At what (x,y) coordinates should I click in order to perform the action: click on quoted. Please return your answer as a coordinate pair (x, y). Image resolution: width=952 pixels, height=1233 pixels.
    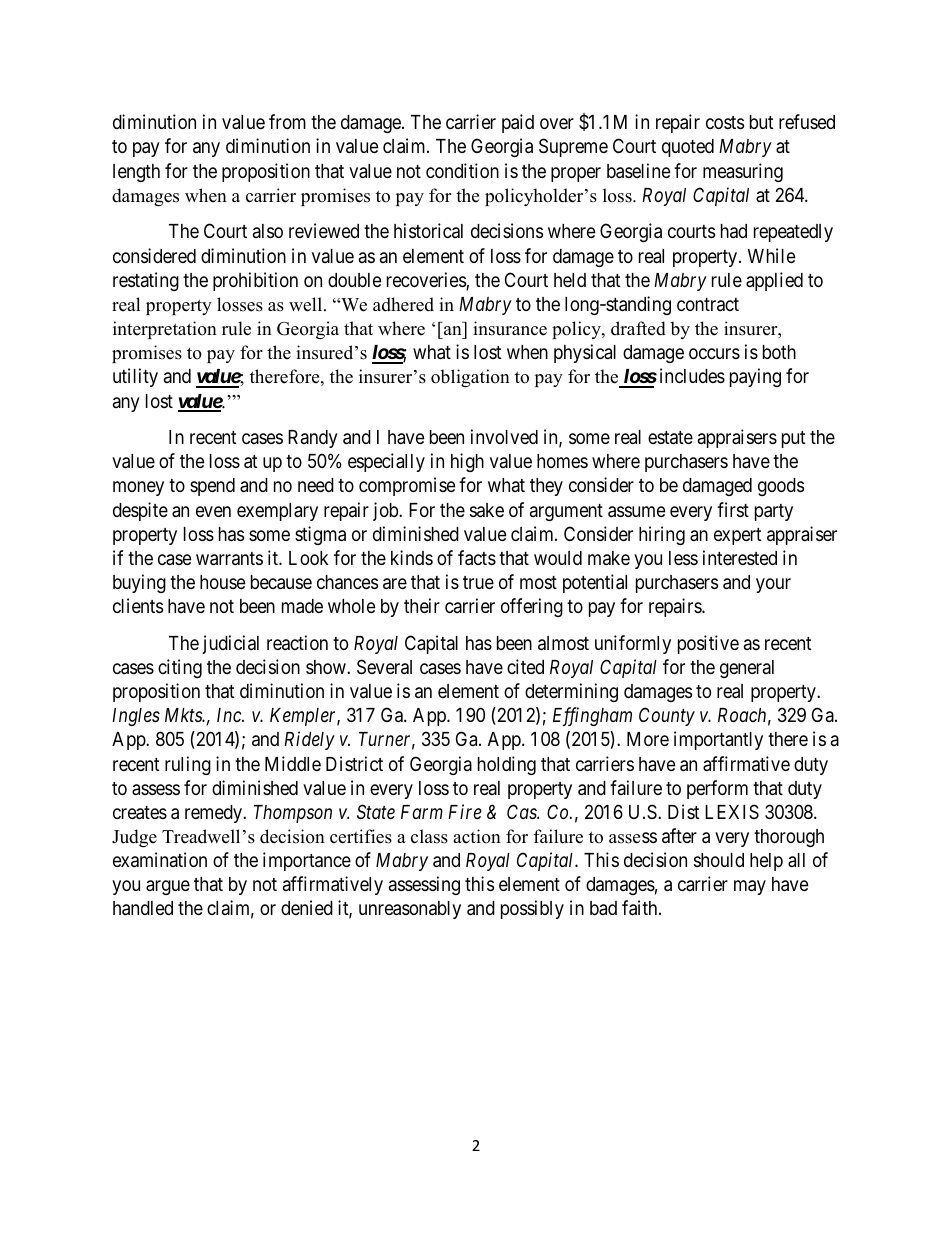
    Looking at the image, I should click on (688, 148).
